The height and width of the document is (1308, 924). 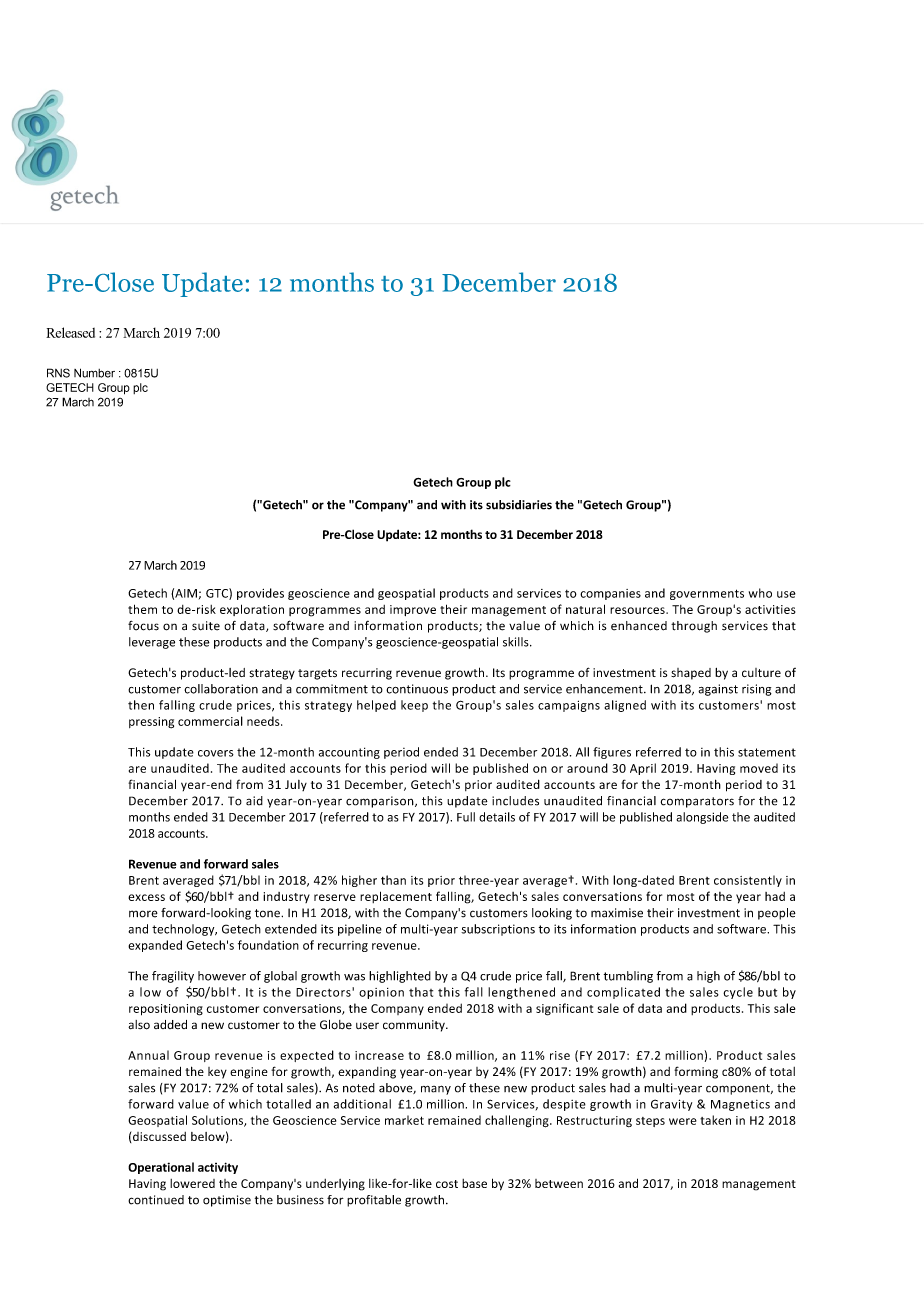 What do you see at coordinates (643, 769) in the document?
I see `April` at bounding box center [643, 769].
